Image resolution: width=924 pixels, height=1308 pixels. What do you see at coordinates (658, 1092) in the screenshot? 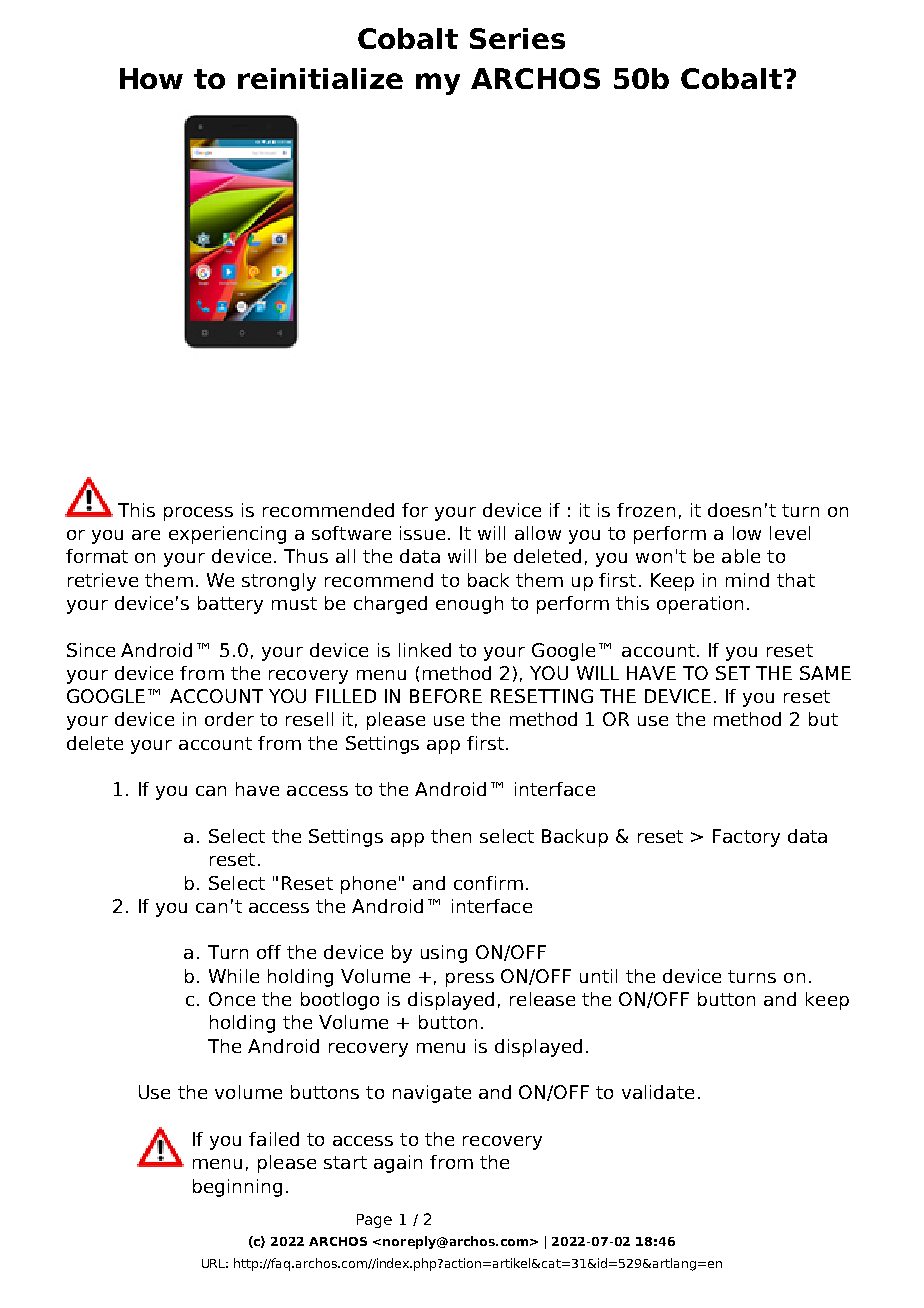
I see `validate` at bounding box center [658, 1092].
